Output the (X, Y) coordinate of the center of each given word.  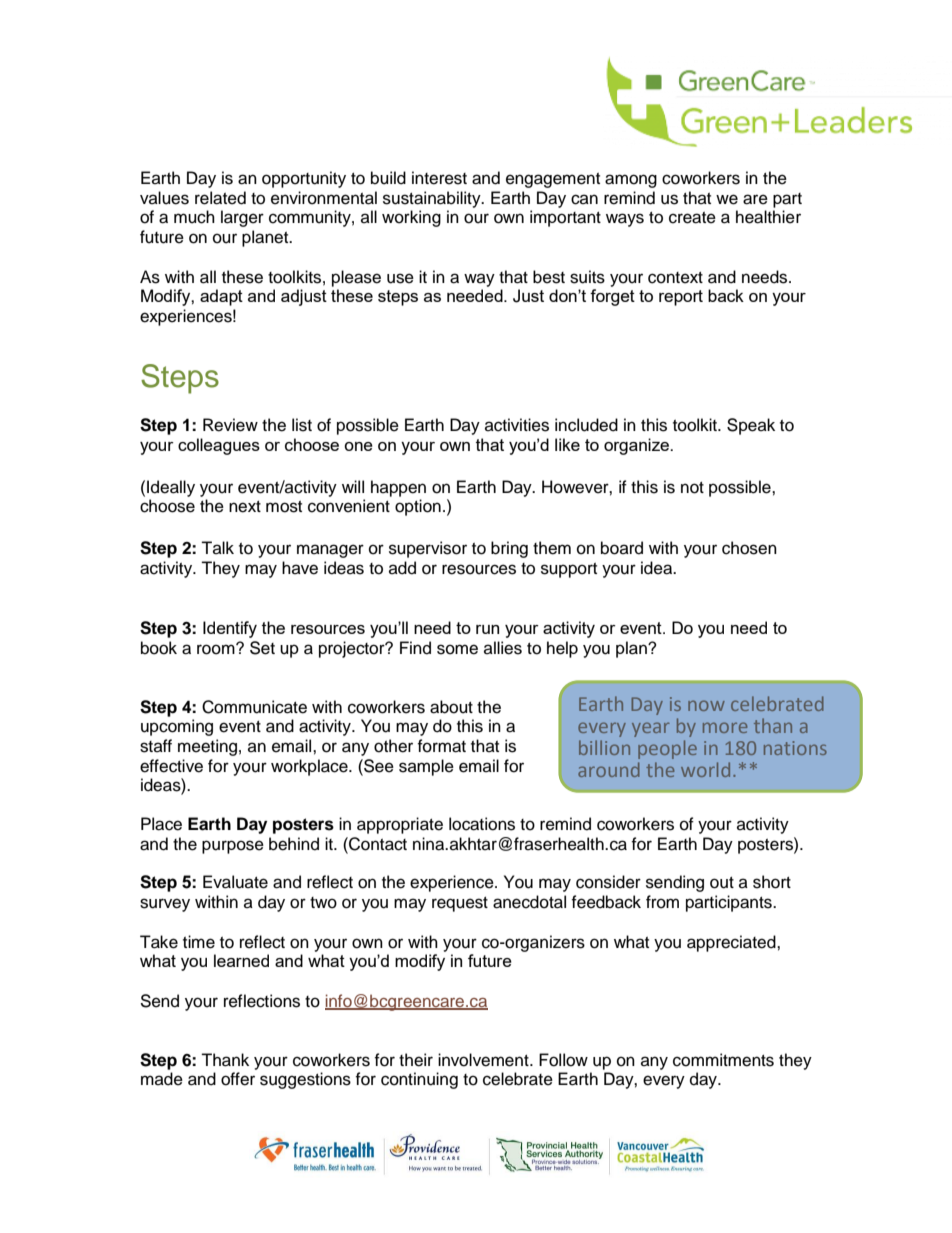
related (220, 198)
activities (517, 425)
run (487, 629)
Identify (230, 629)
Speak (751, 426)
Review (230, 425)
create (692, 218)
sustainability (433, 199)
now (706, 705)
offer (238, 1079)
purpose (233, 847)
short (772, 882)
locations (482, 824)
